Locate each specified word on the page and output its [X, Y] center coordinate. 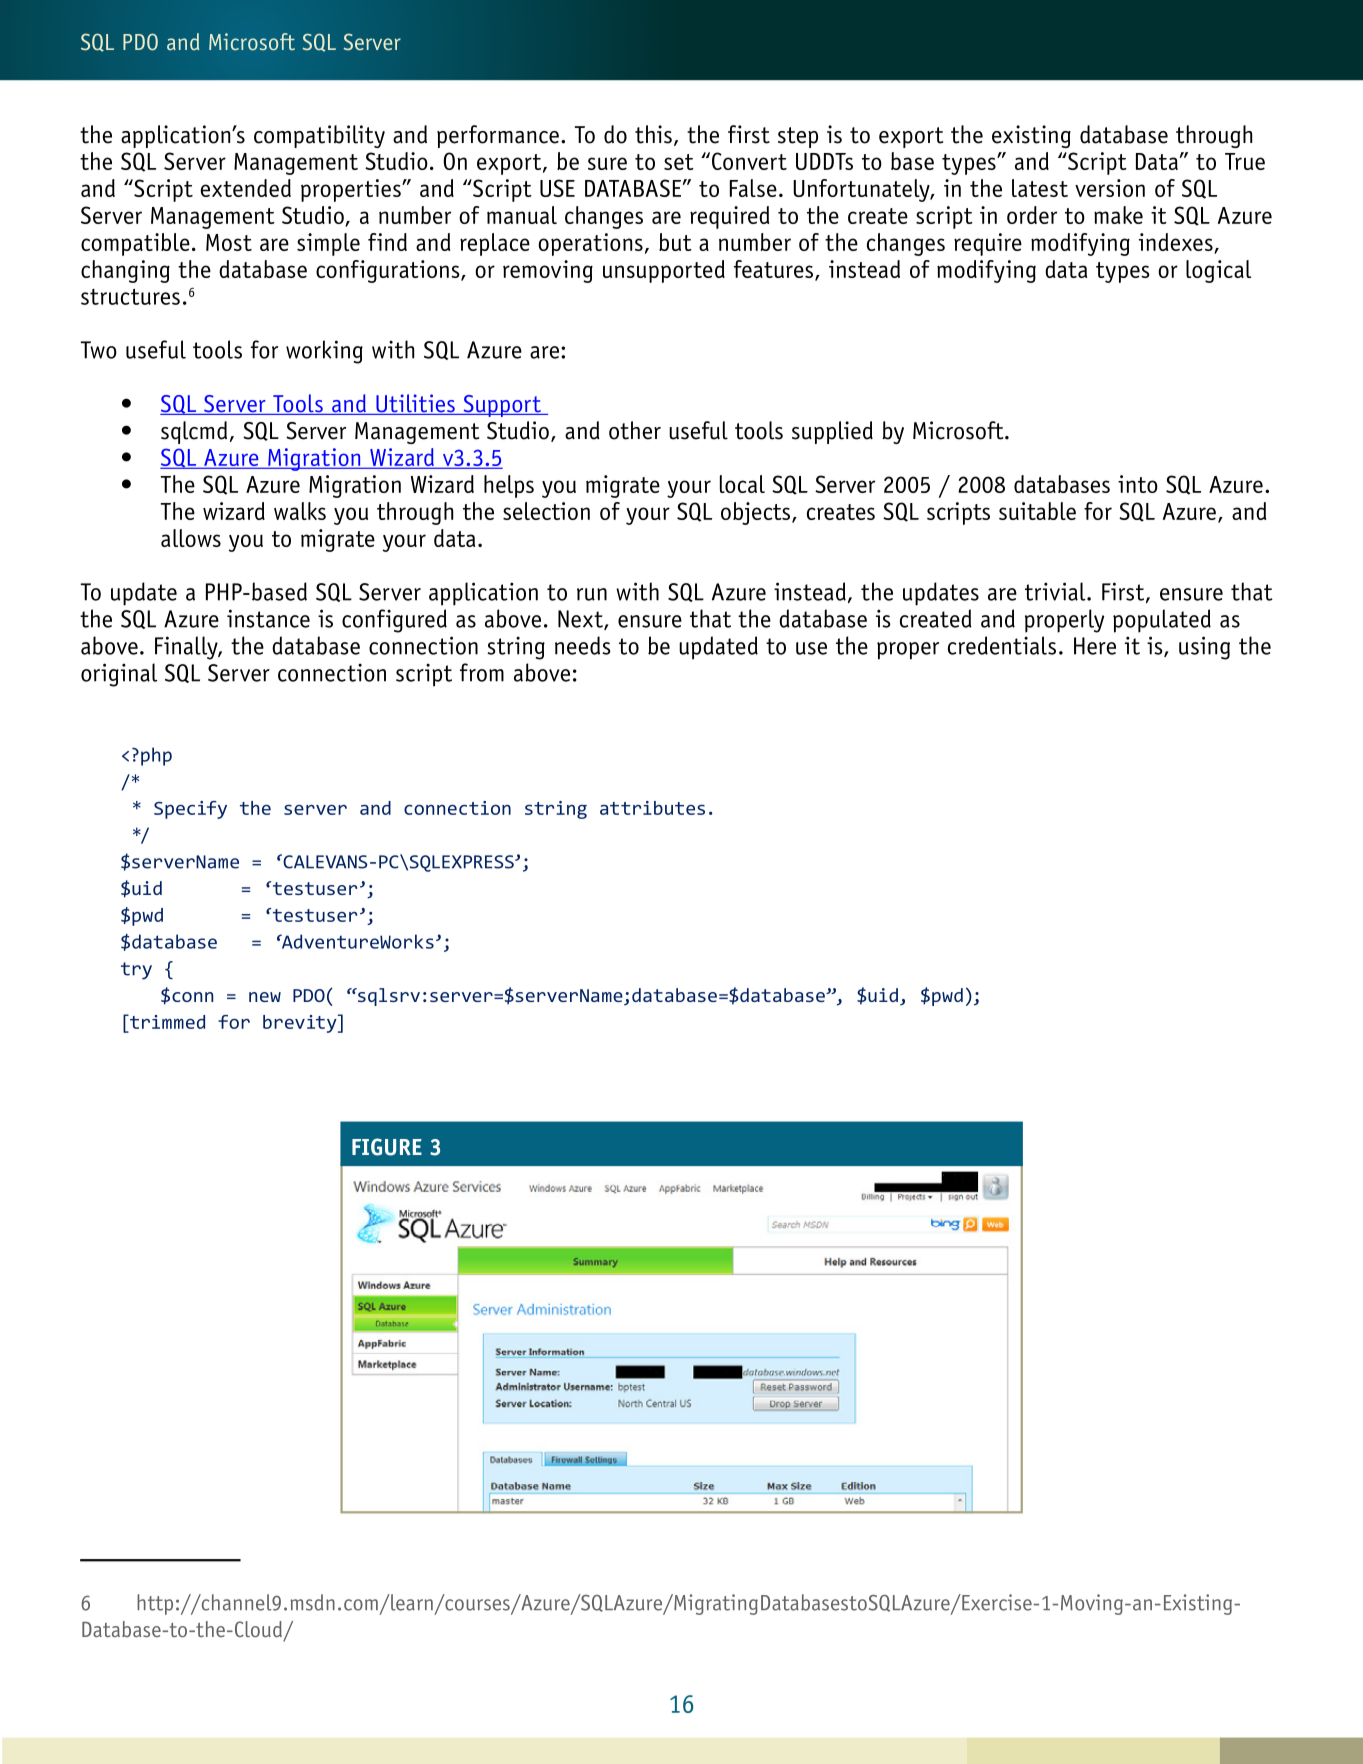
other [635, 430]
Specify [190, 810]
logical [1218, 271]
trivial [1056, 591]
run [592, 594]
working [324, 352]
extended [245, 188]
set [679, 162]
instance [268, 618]
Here [1095, 646]
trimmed [166, 1022]
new [265, 997]
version [1110, 188]
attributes [652, 808]
